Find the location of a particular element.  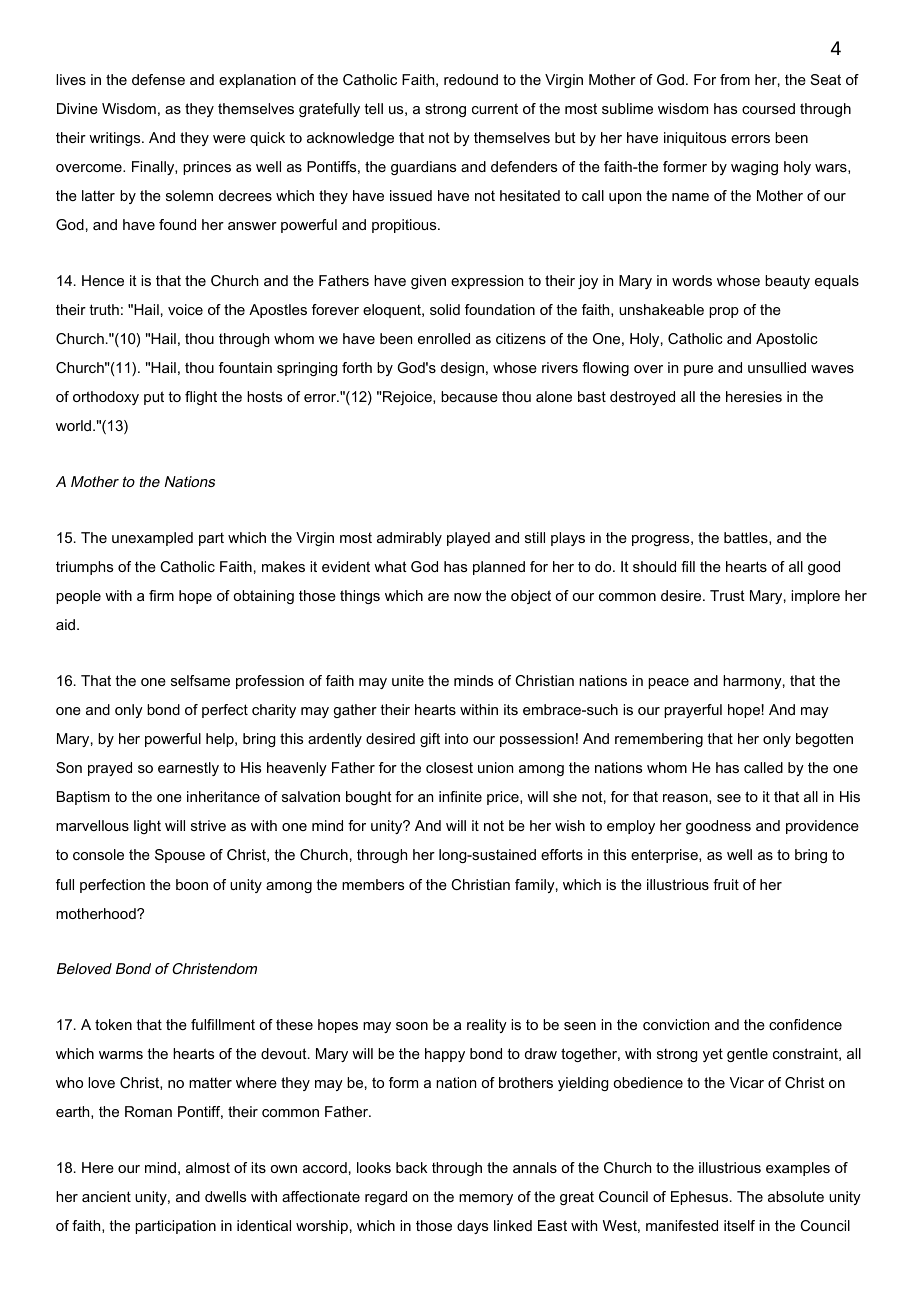

voice is located at coordinates (185, 309).
